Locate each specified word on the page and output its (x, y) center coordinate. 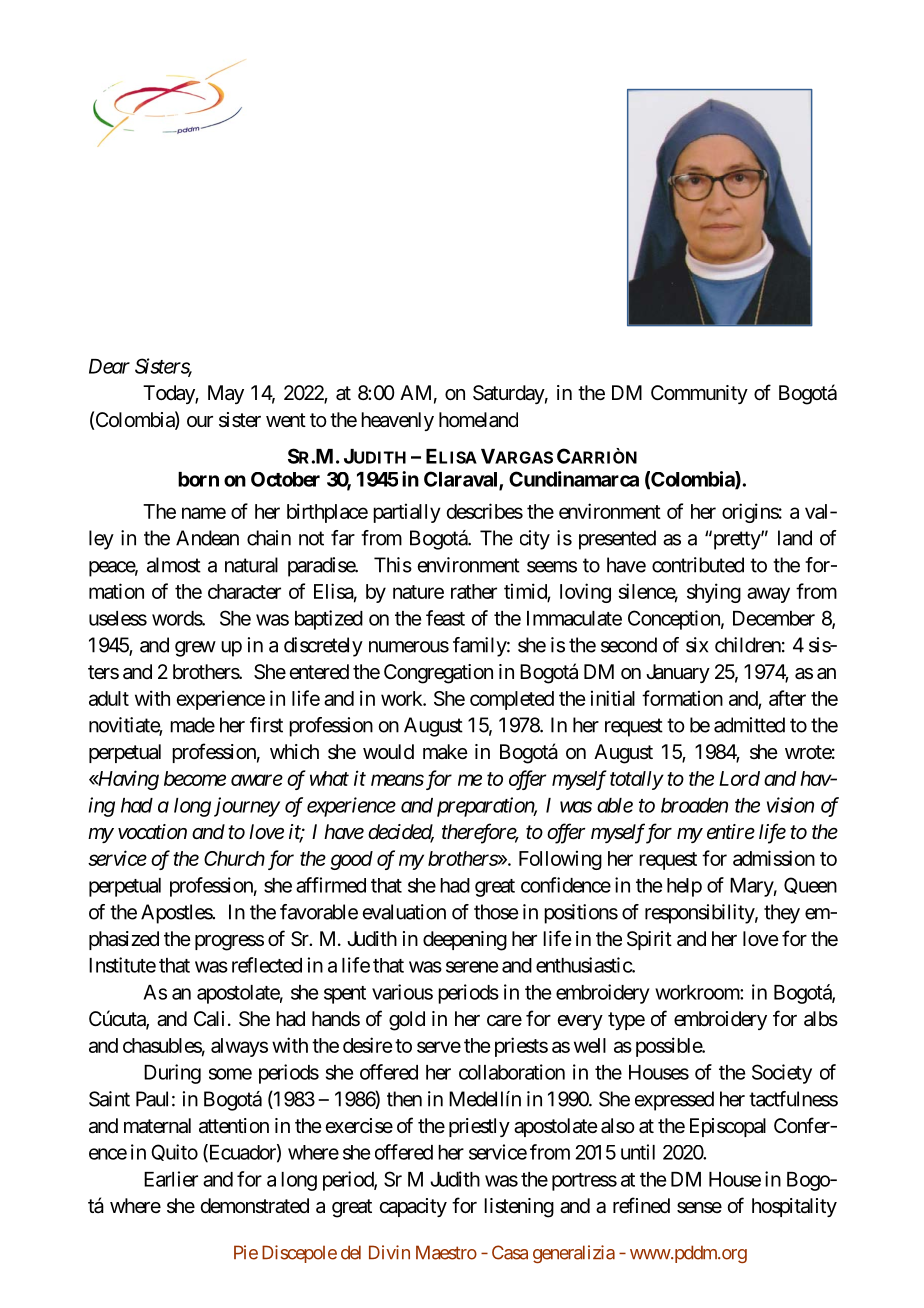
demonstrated (254, 1206)
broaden (694, 805)
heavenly (397, 421)
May (226, 394)
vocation (152, 832)
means (397, 780)
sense (699, 1208)
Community (699, 394)
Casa (510, 1252)
